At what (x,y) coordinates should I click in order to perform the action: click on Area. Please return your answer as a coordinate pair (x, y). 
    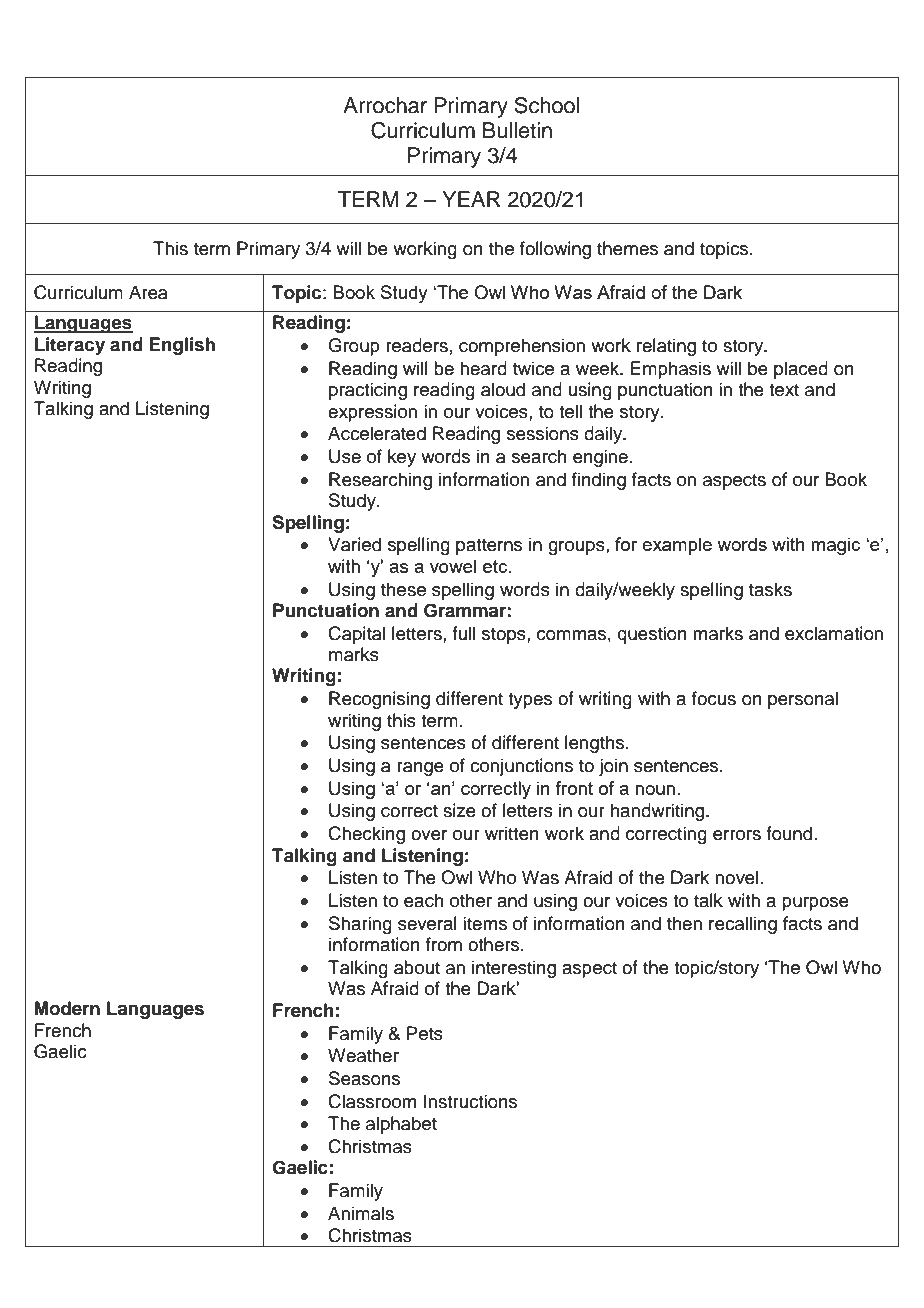
    Looking at the image, I should click on (148, 292).
